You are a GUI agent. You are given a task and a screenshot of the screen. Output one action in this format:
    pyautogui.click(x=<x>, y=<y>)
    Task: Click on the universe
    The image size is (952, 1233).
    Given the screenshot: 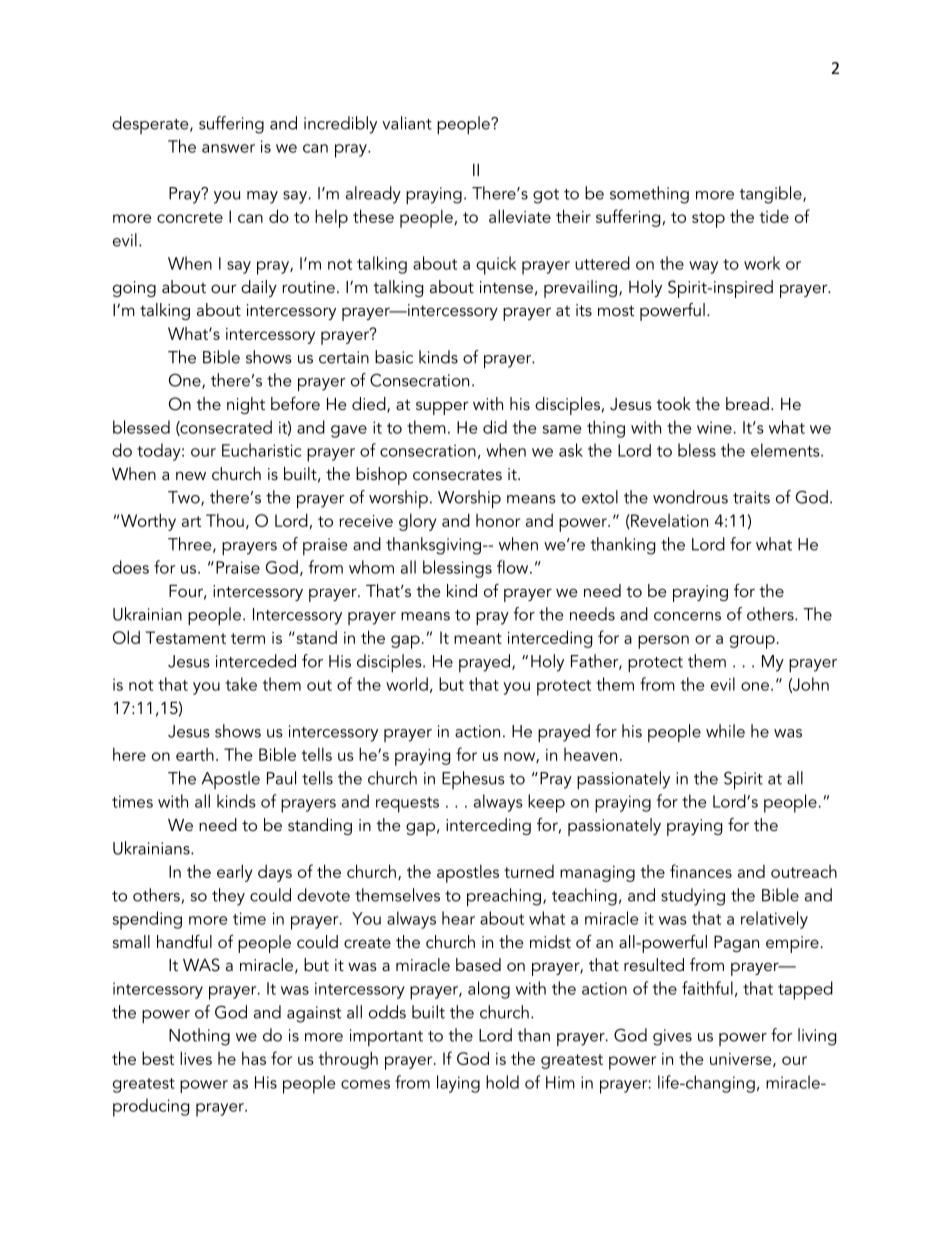 What is the action you would take?
    pyautogui.click(x=742, y=1060)
